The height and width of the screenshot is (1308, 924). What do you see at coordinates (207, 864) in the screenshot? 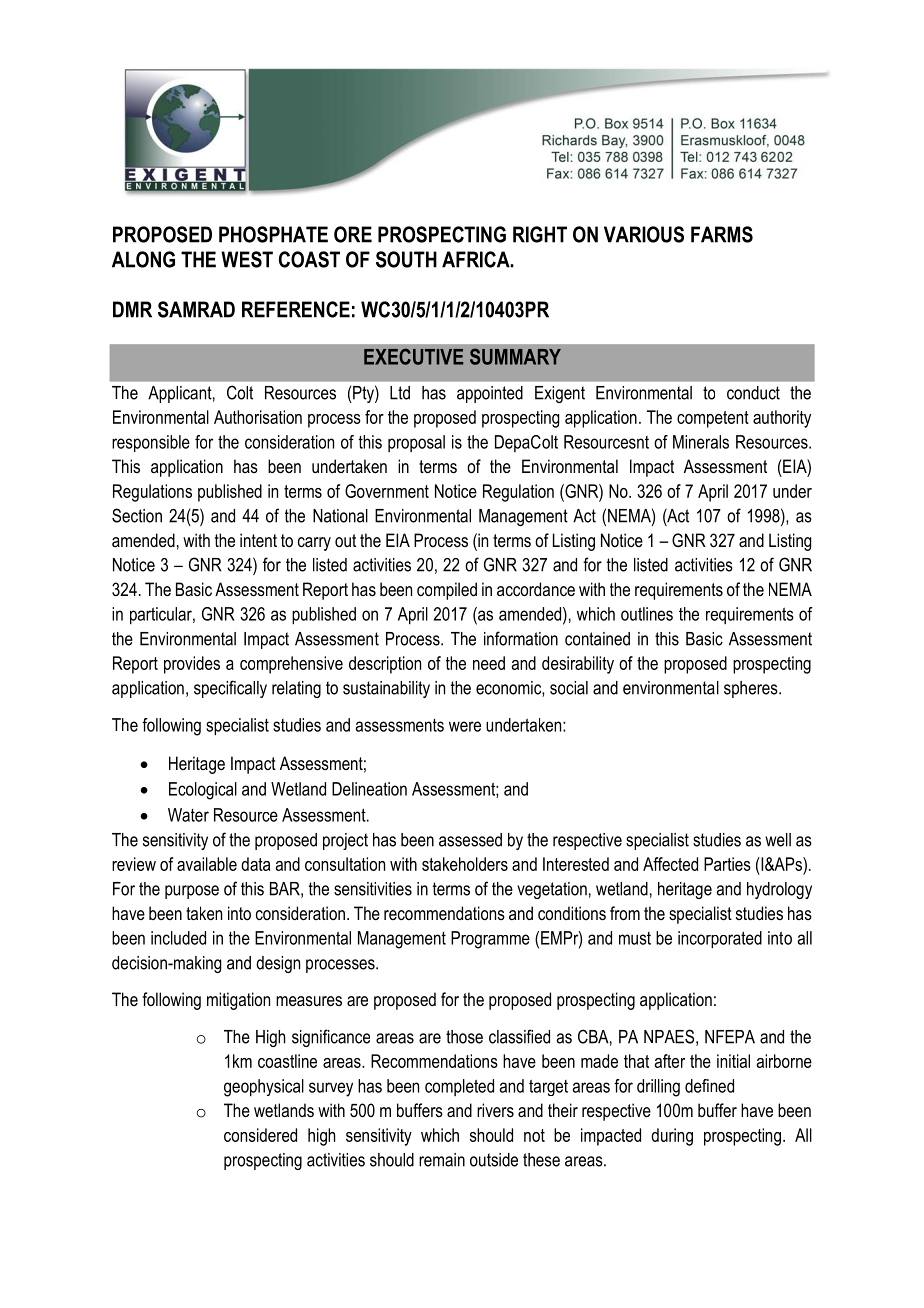
I see `available` at bounding box center [207, 864].
